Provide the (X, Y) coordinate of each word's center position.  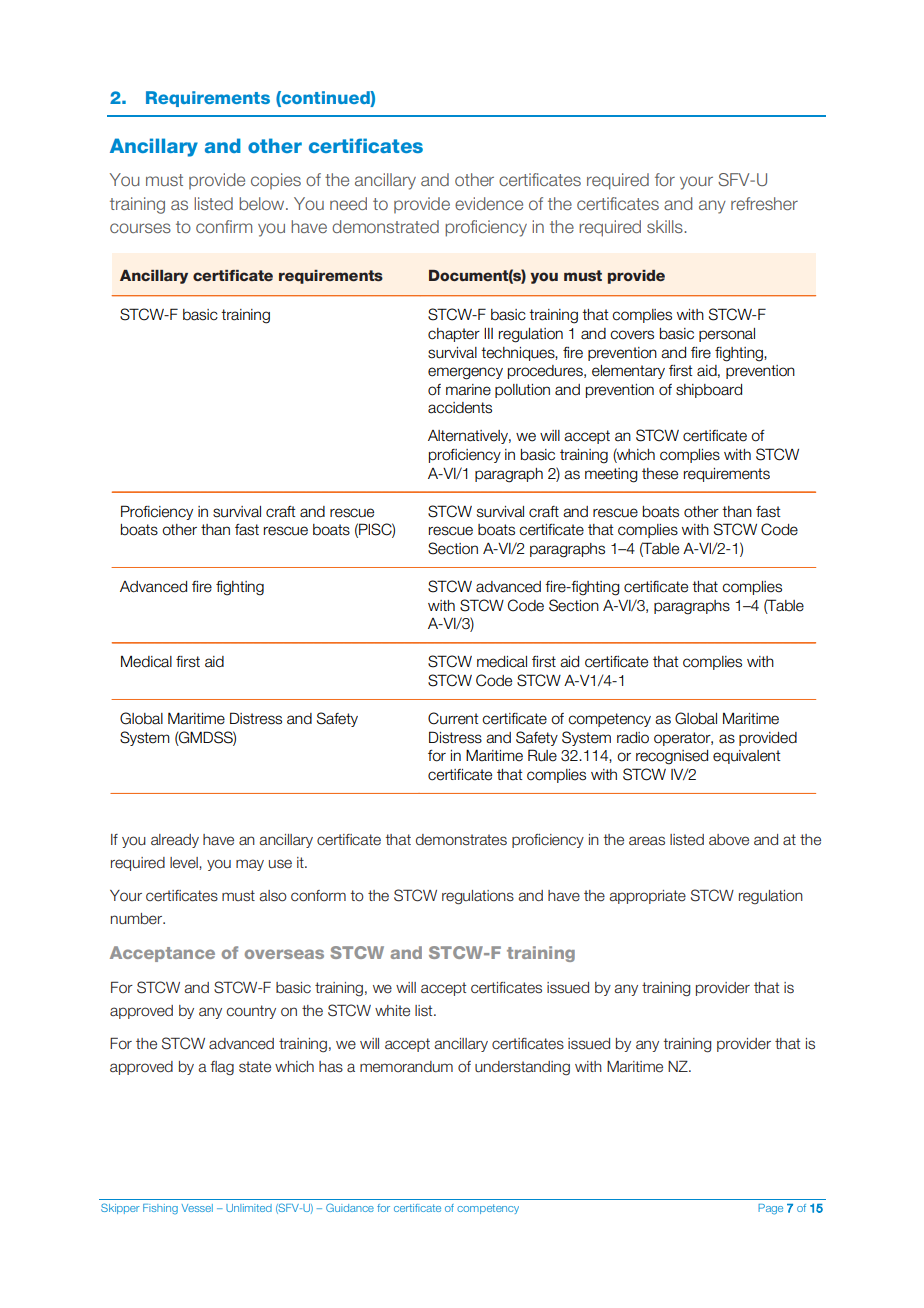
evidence (489, 203)
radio (633, 738)
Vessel (197, 1208)
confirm (224, 226)
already (175, 841)
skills (666, 226)
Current (453, 718)
